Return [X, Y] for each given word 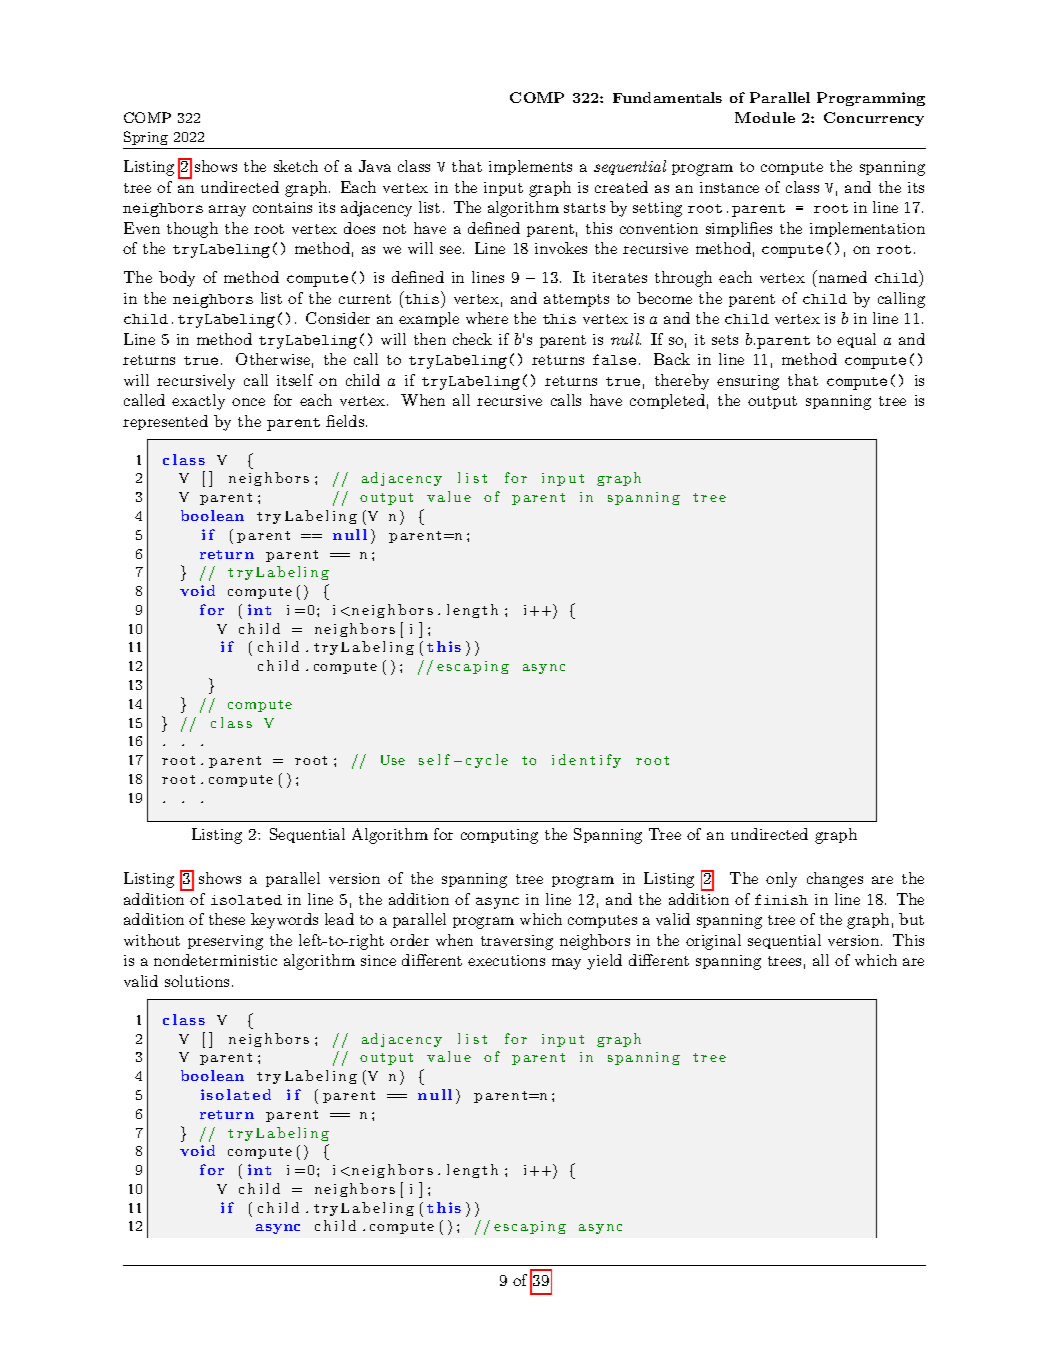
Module [765, 117]
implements [530, 167]
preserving [225, 942]
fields [346, 421]
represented [165, 422]
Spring [146, 138]
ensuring [748, 382]
